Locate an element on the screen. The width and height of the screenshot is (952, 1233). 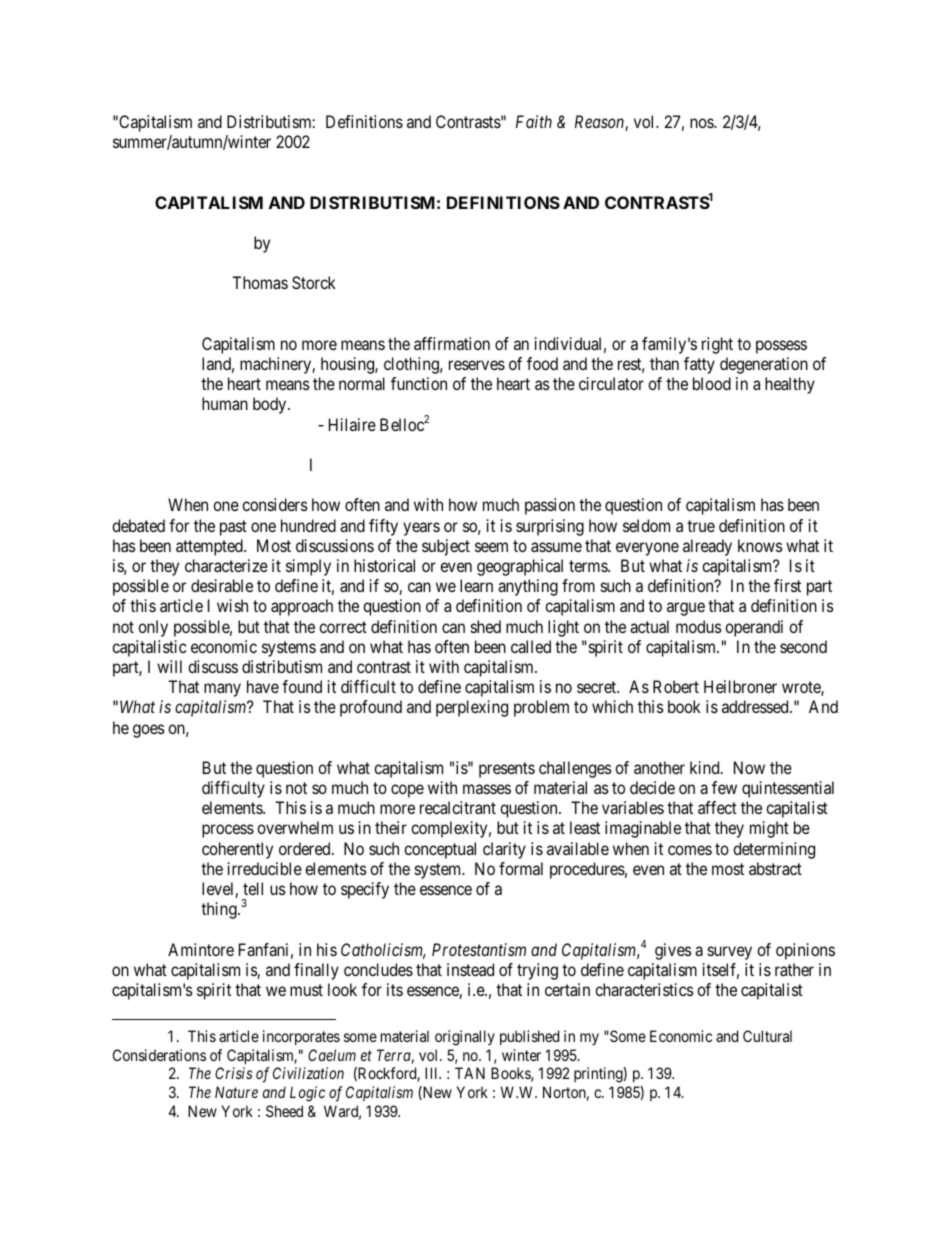
goes is located at coordinates (149, 731).
